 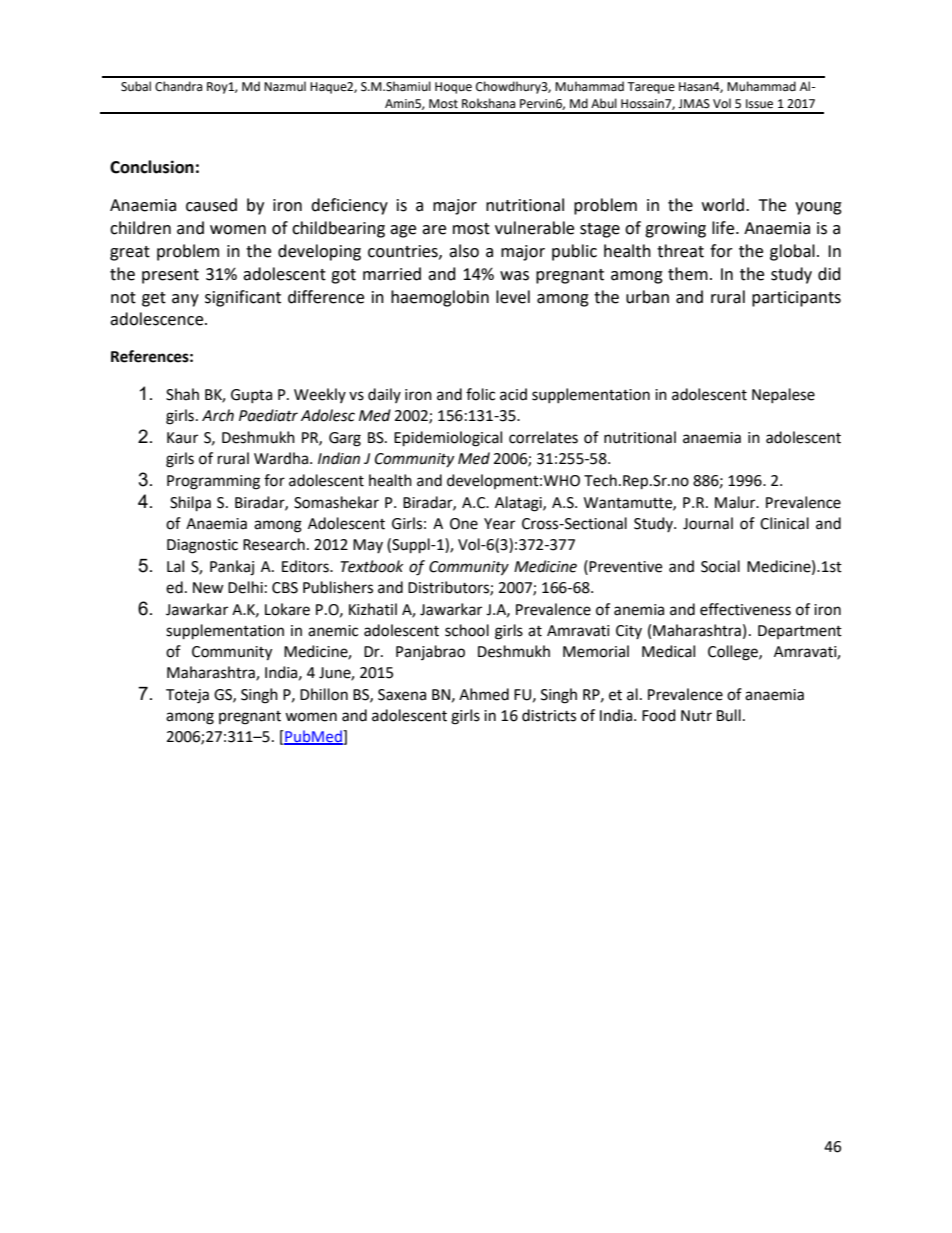 What do you see at coordinates (729, 715) in the image?
I see `Bull` at bounding box center [729, 715].
